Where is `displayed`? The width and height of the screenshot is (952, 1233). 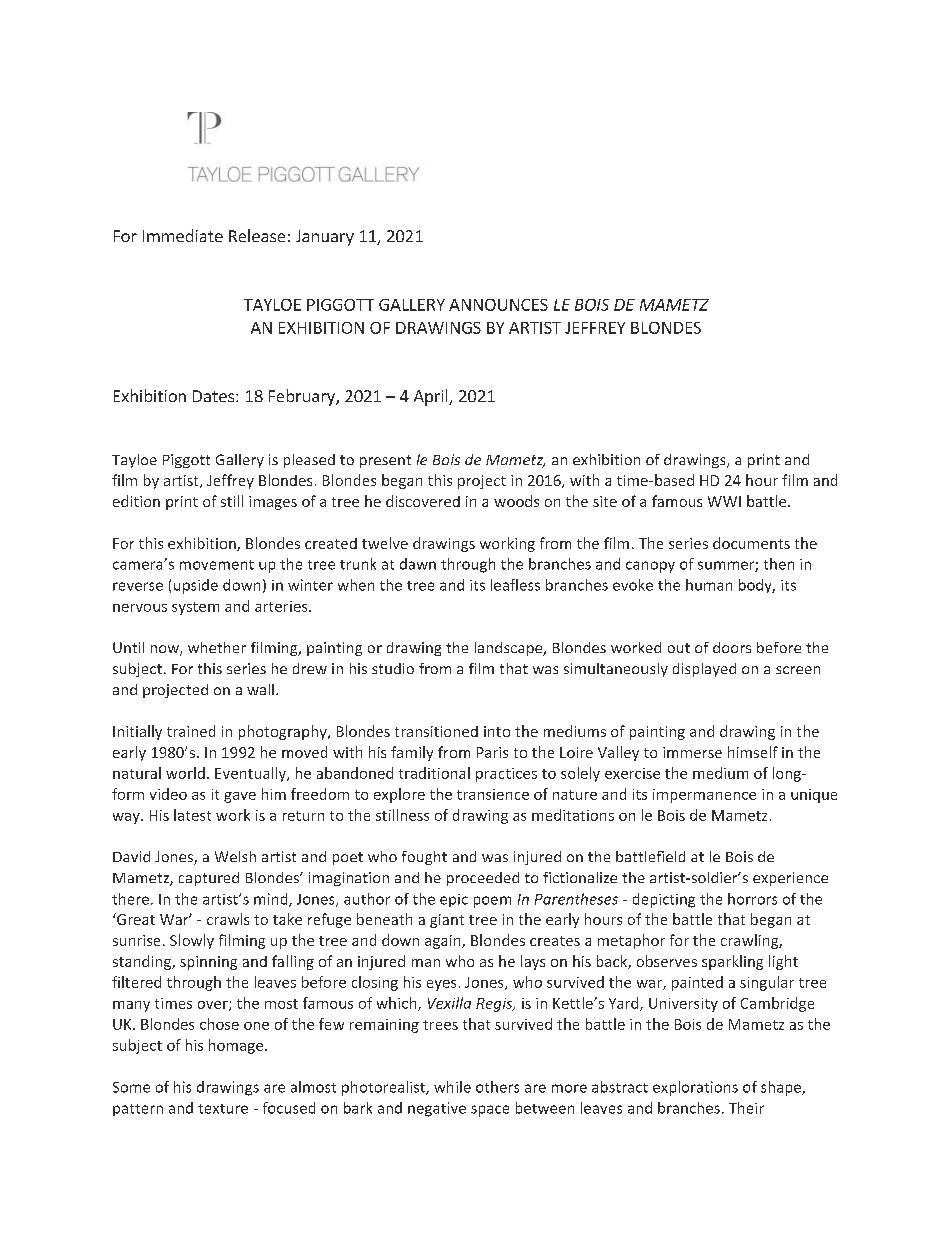
displayed is located at coordinates (704, 670).
